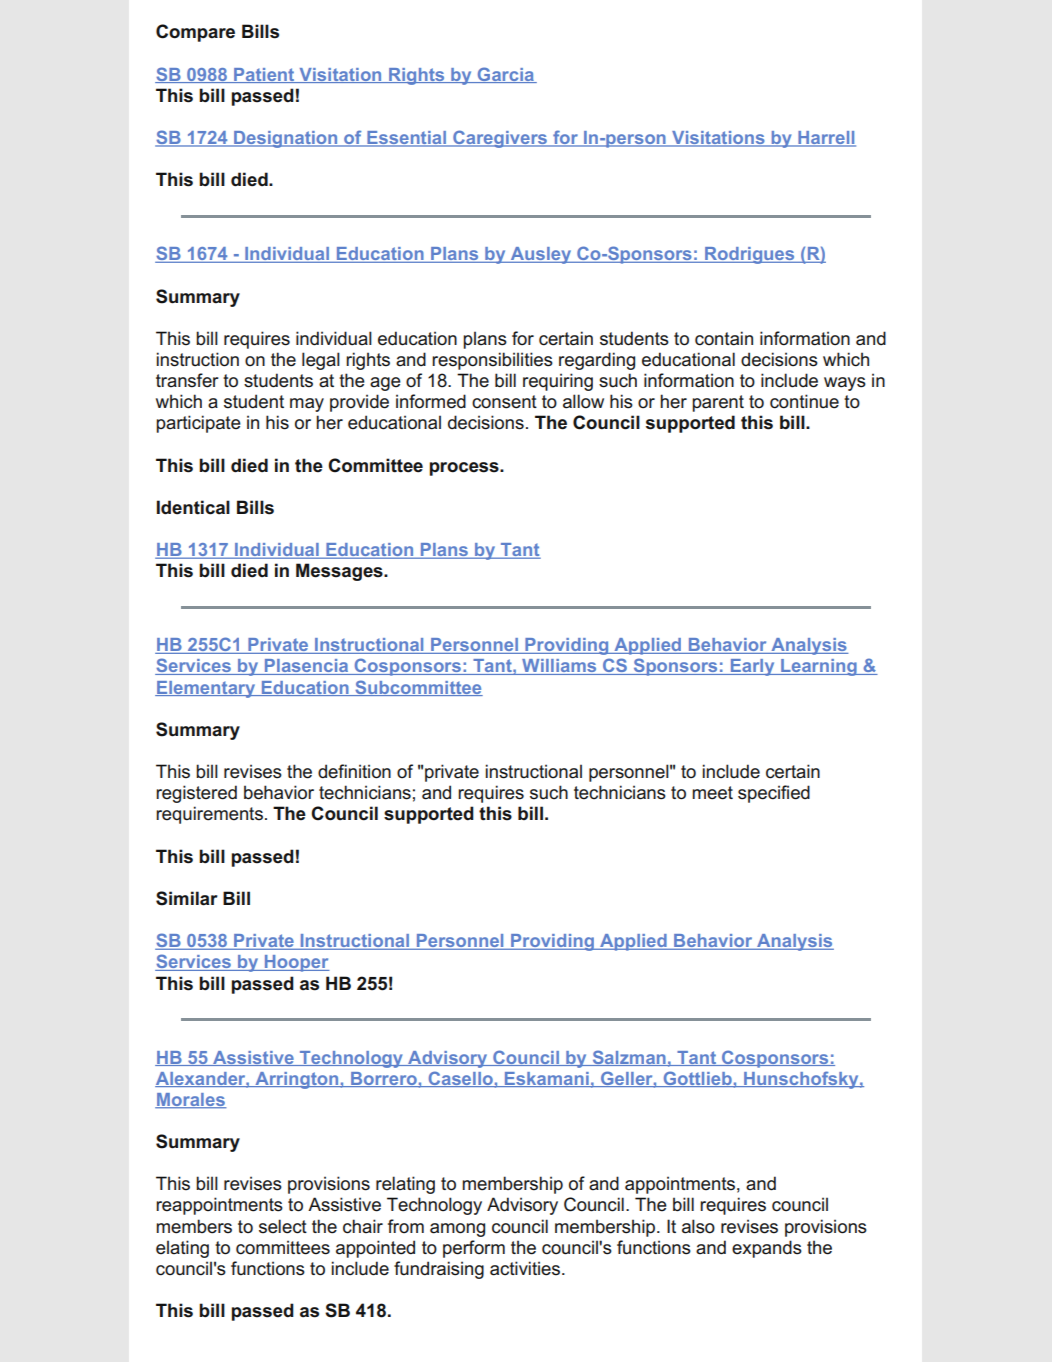 The width and height of the image is (1052, 1362). Describe the element at coordinates (505, 75) in the image. I see `Garcia` at that location.
